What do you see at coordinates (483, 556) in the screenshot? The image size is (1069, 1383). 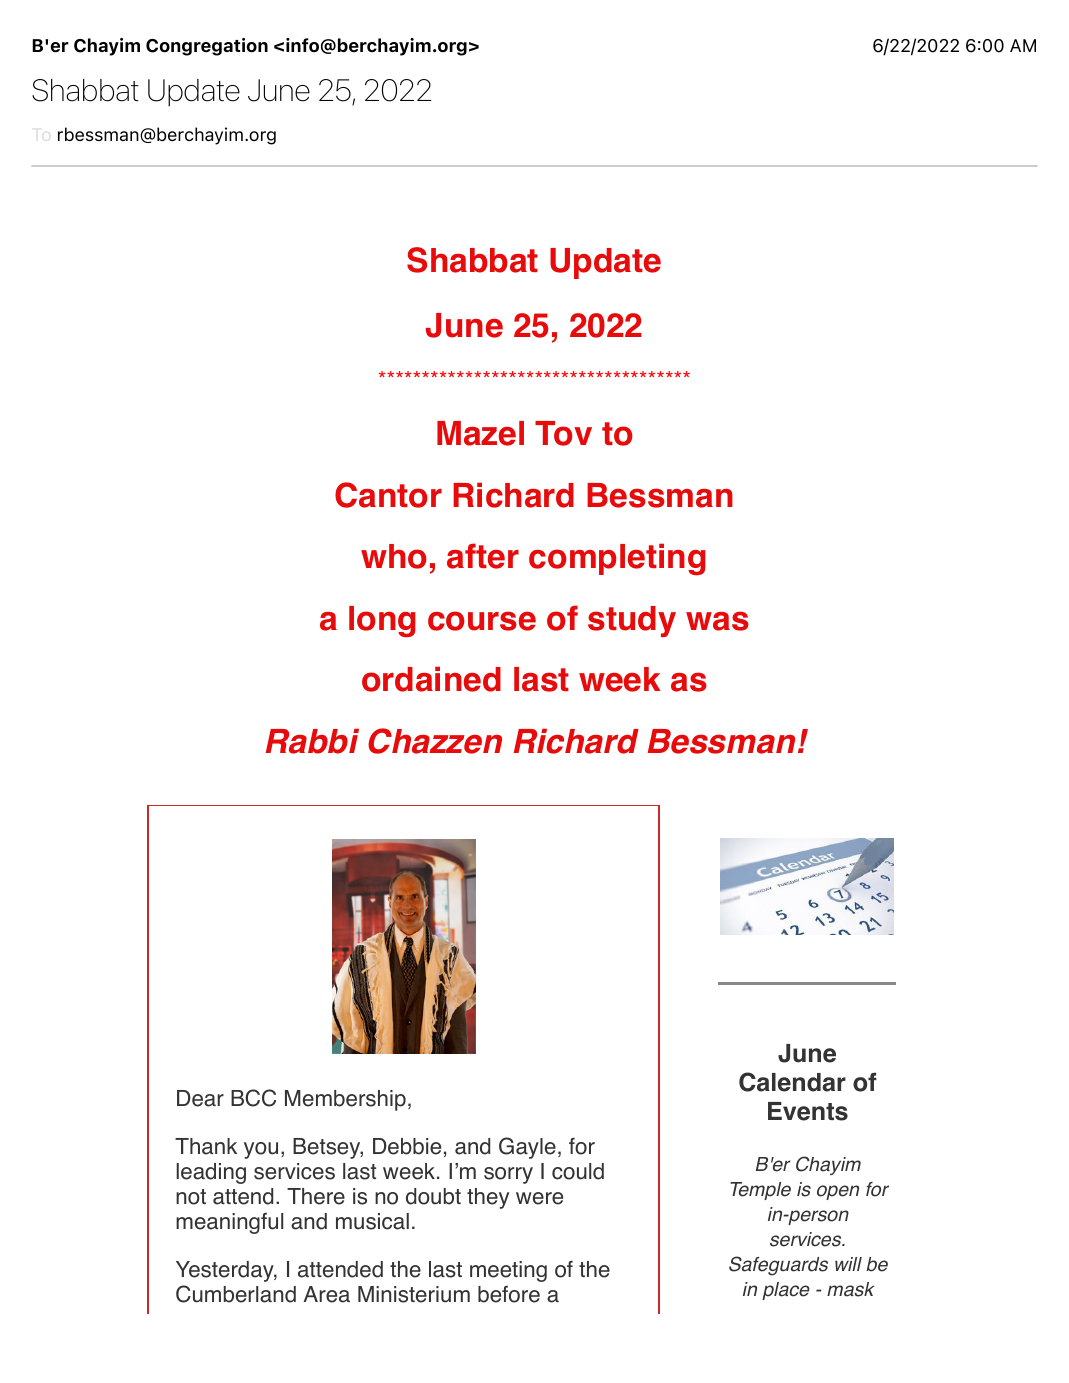 I see `after` at bounding box center [483, 556].
